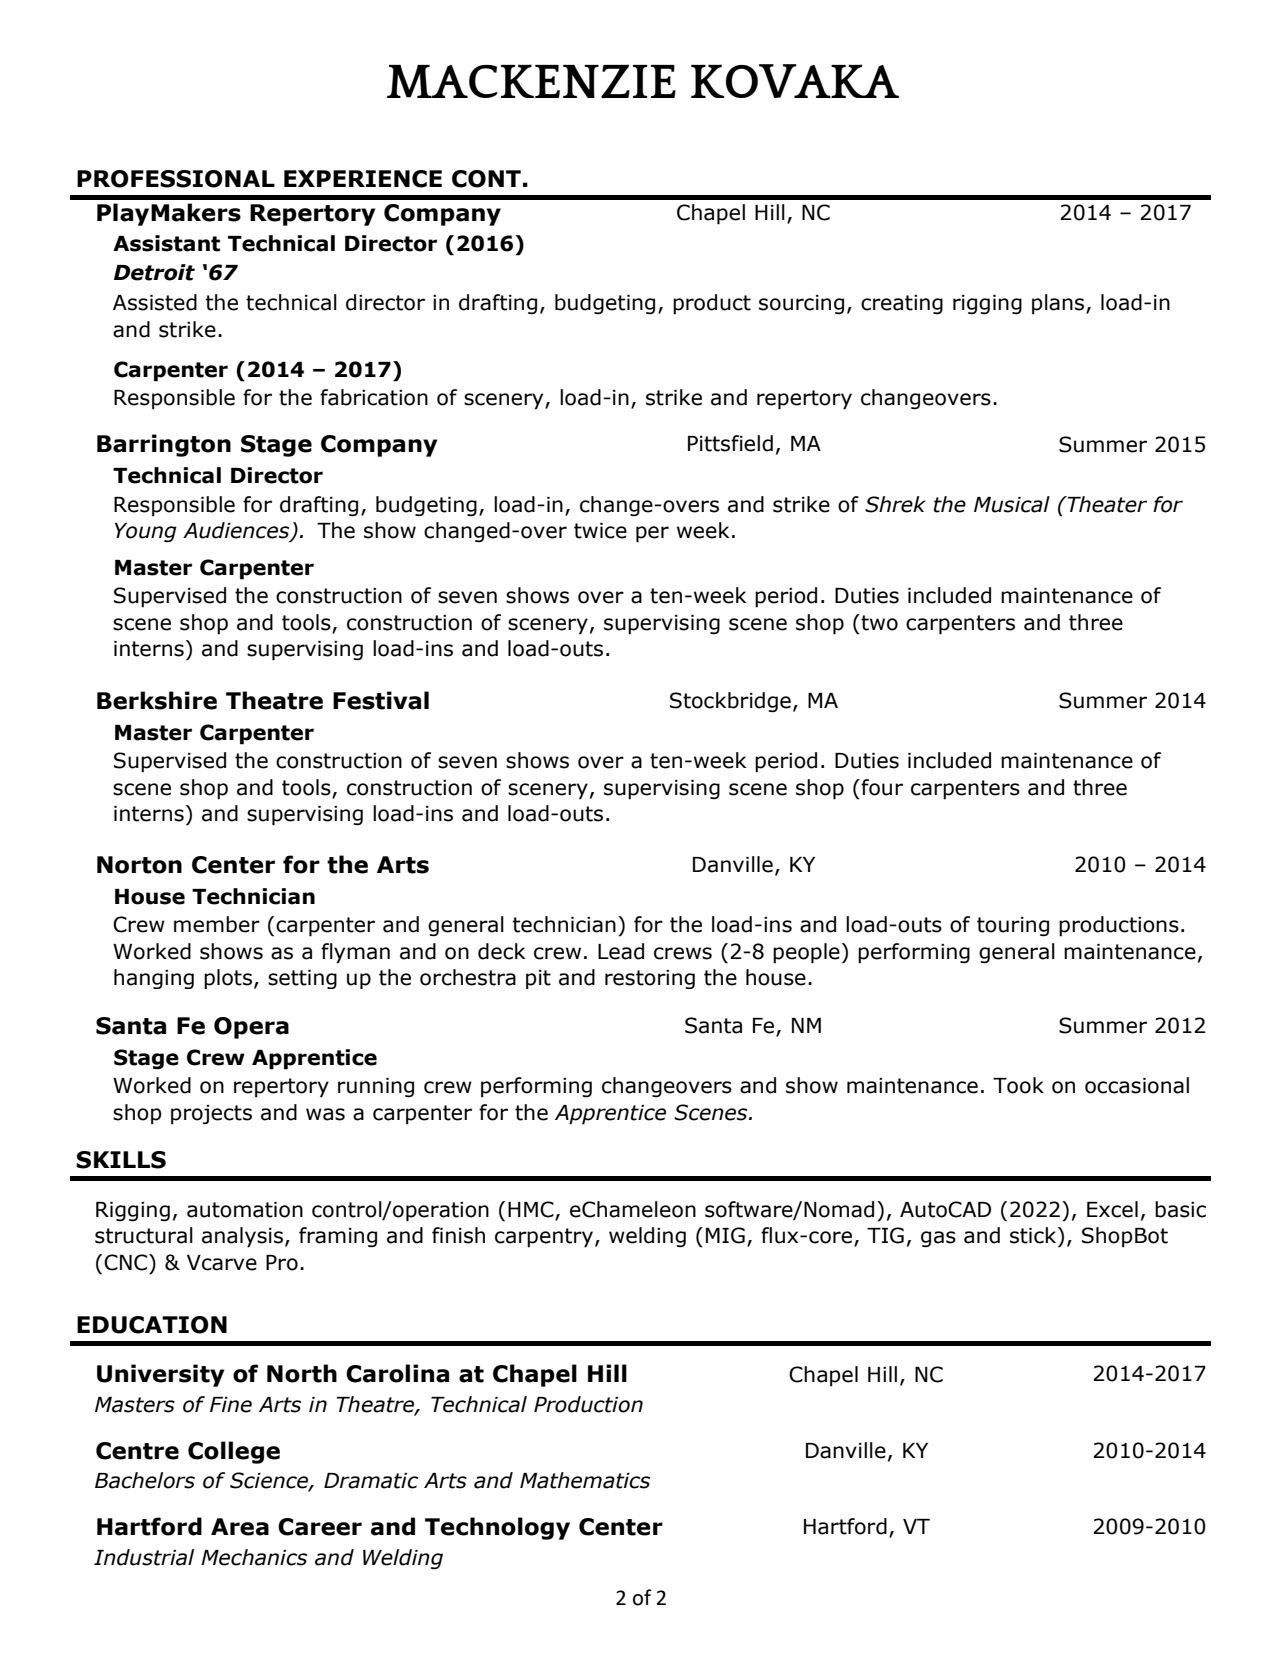 The width and height of the document is (1283, 1660). I want to click on Area, so click(240, 1527).
